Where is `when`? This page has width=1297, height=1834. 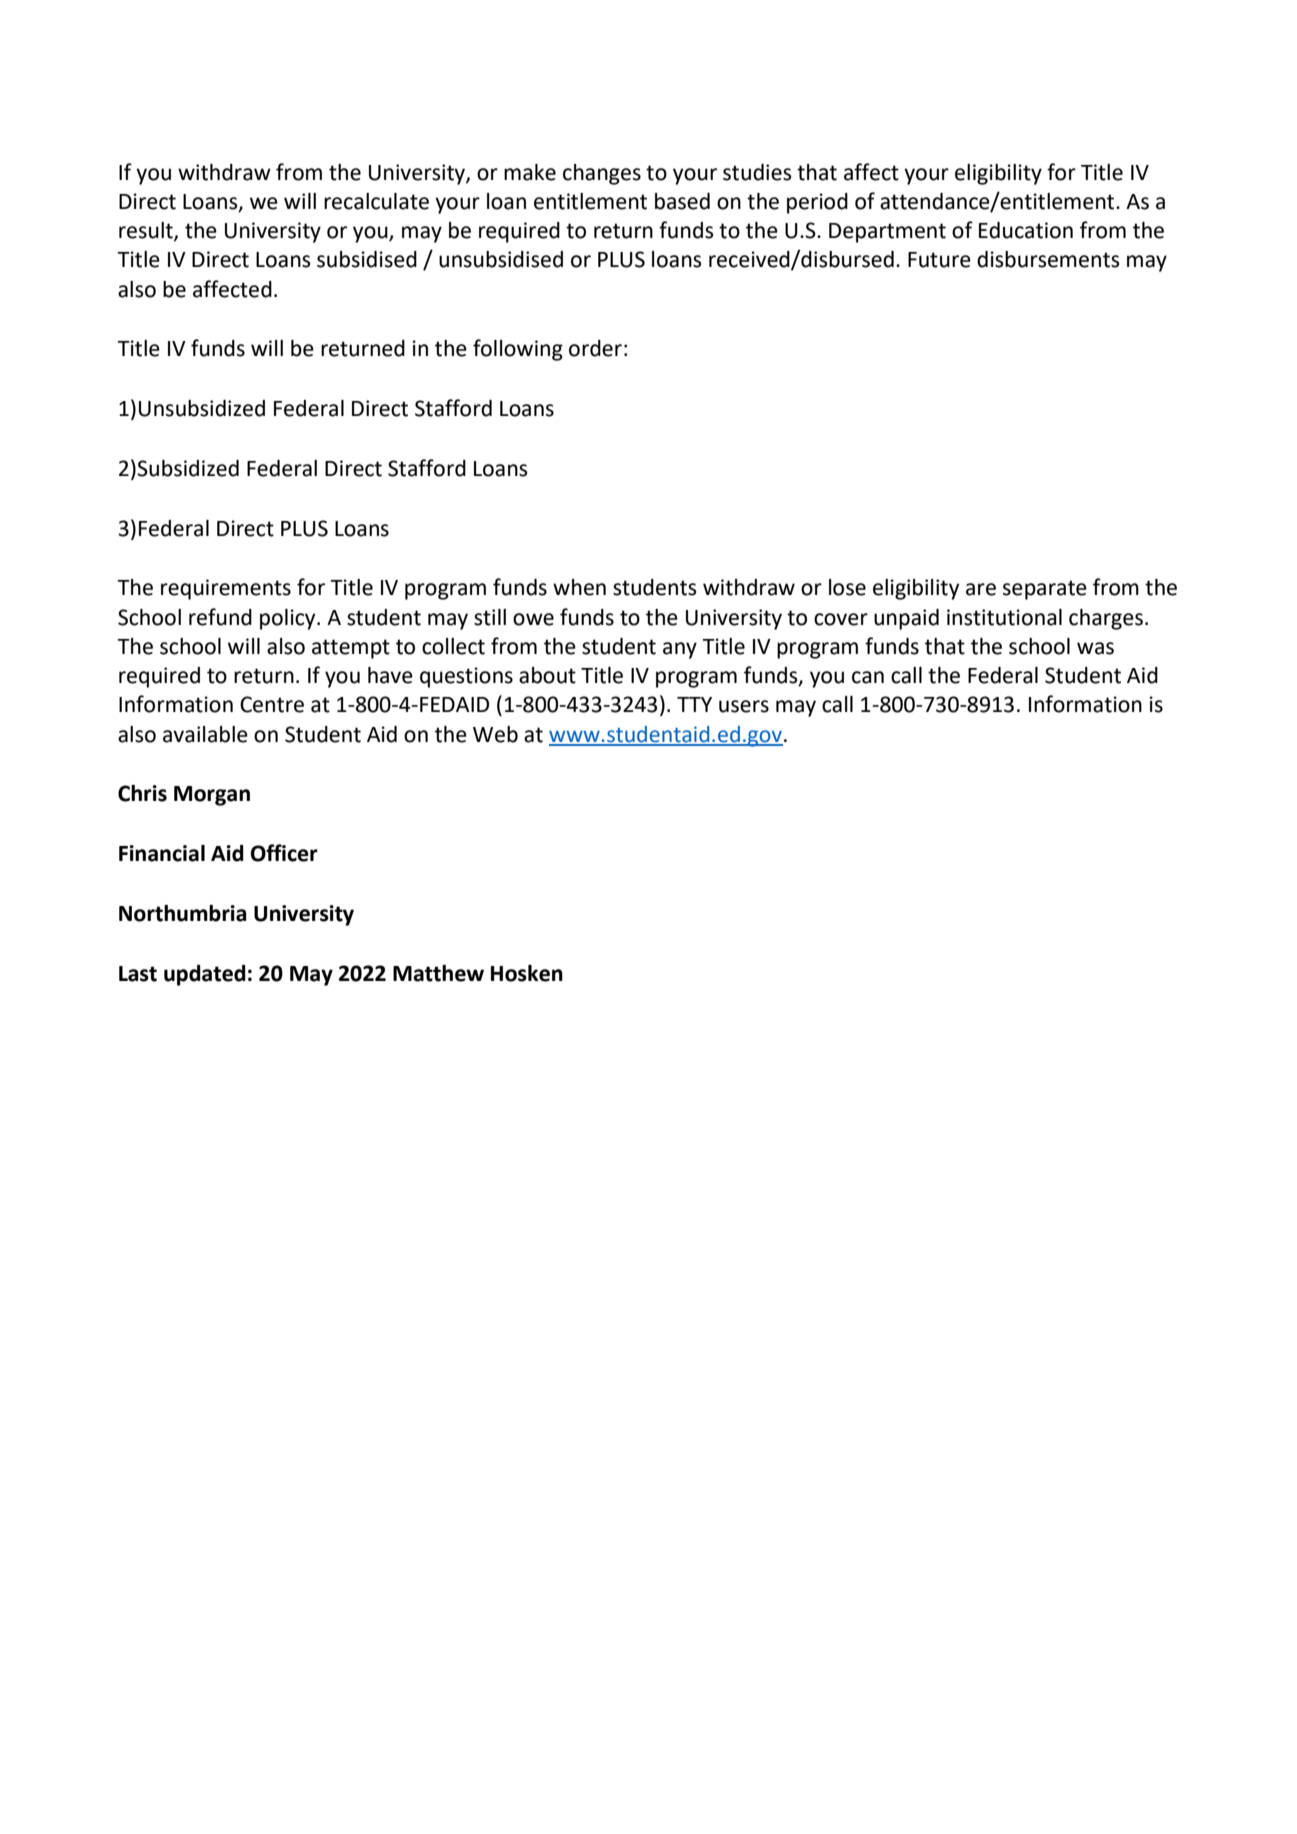 when is located at coordinates (579, 587).
